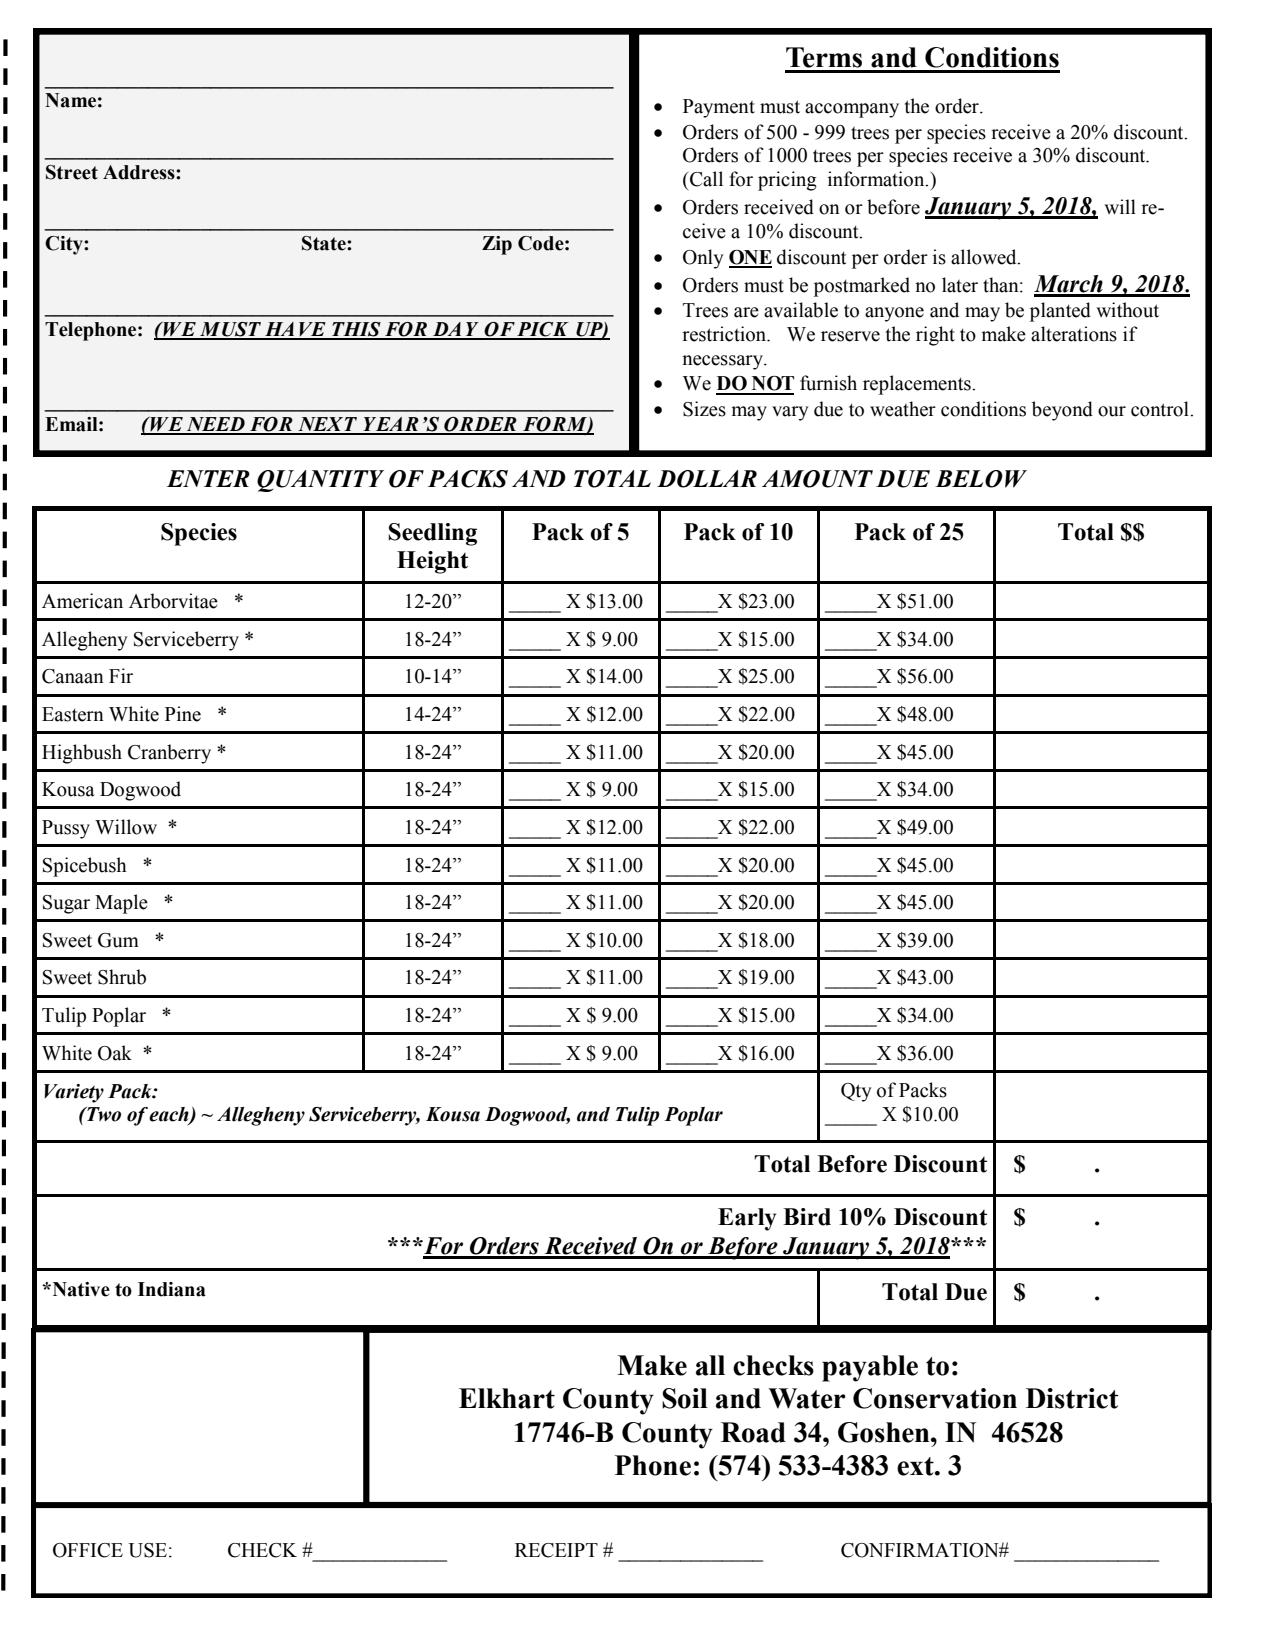  Describe the element at coordinates (852, 110) in the page. I see `accompany` at that location.
